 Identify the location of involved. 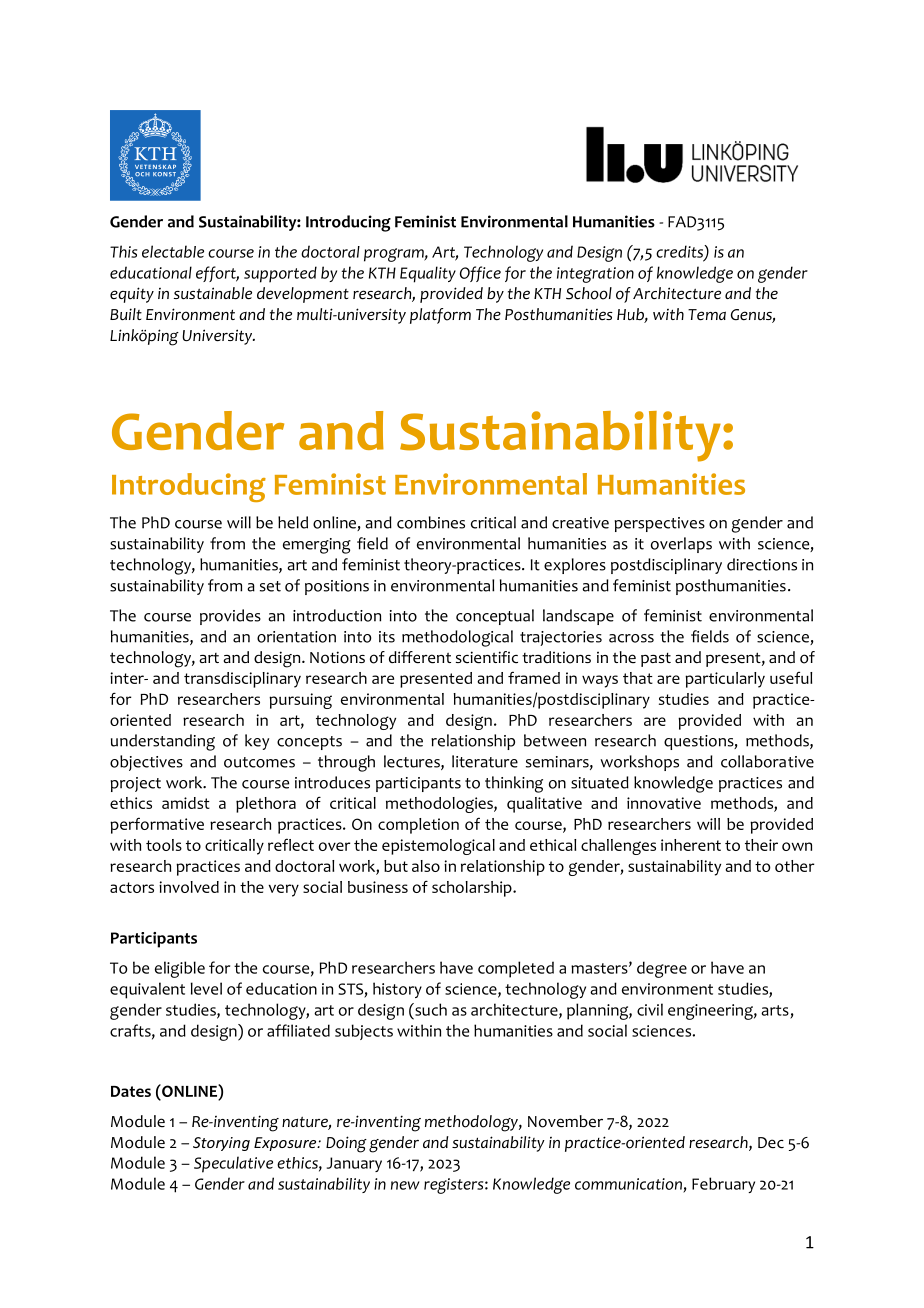
(189, 887).
